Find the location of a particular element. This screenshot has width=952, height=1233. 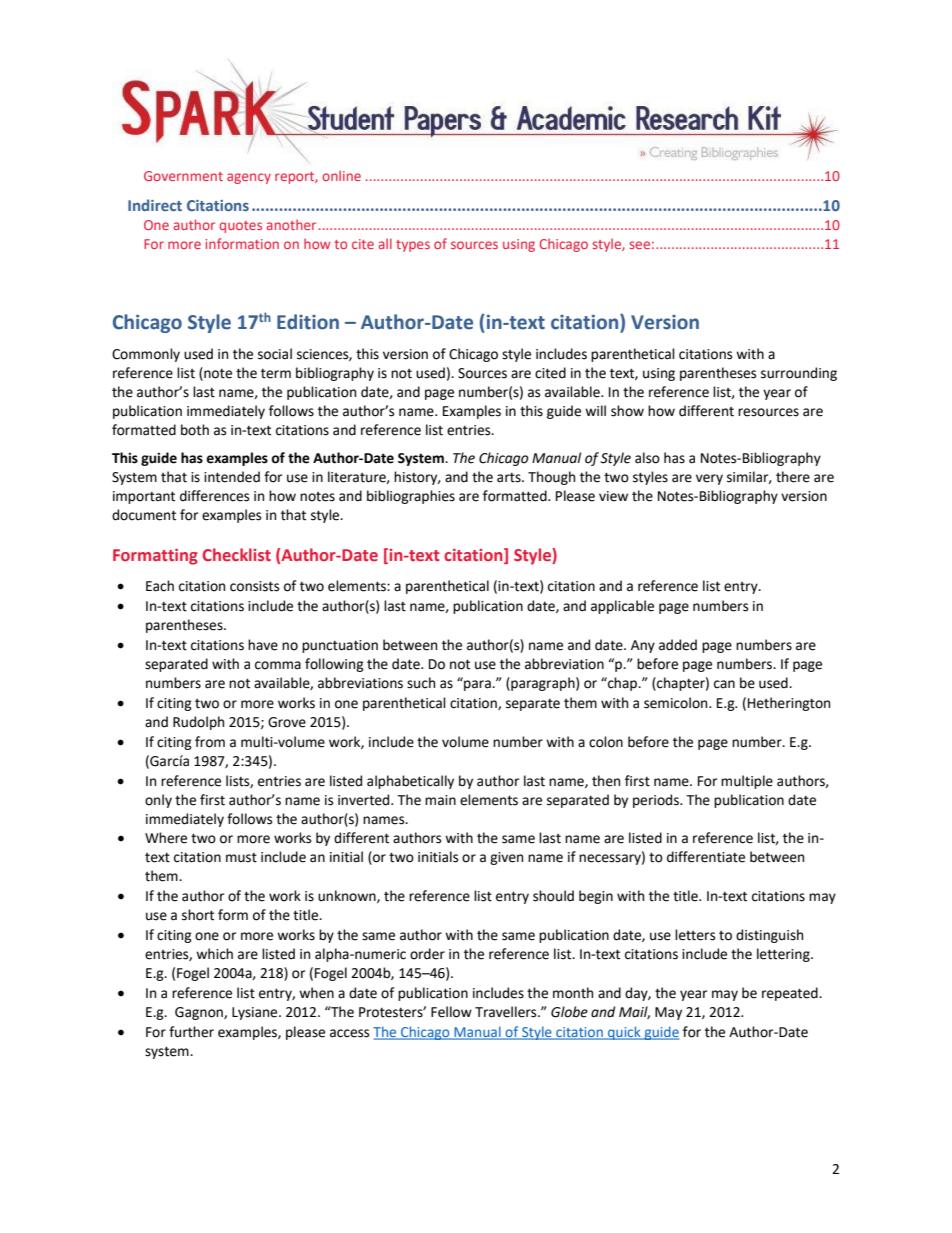

very is located at coordinates (709, 479).
